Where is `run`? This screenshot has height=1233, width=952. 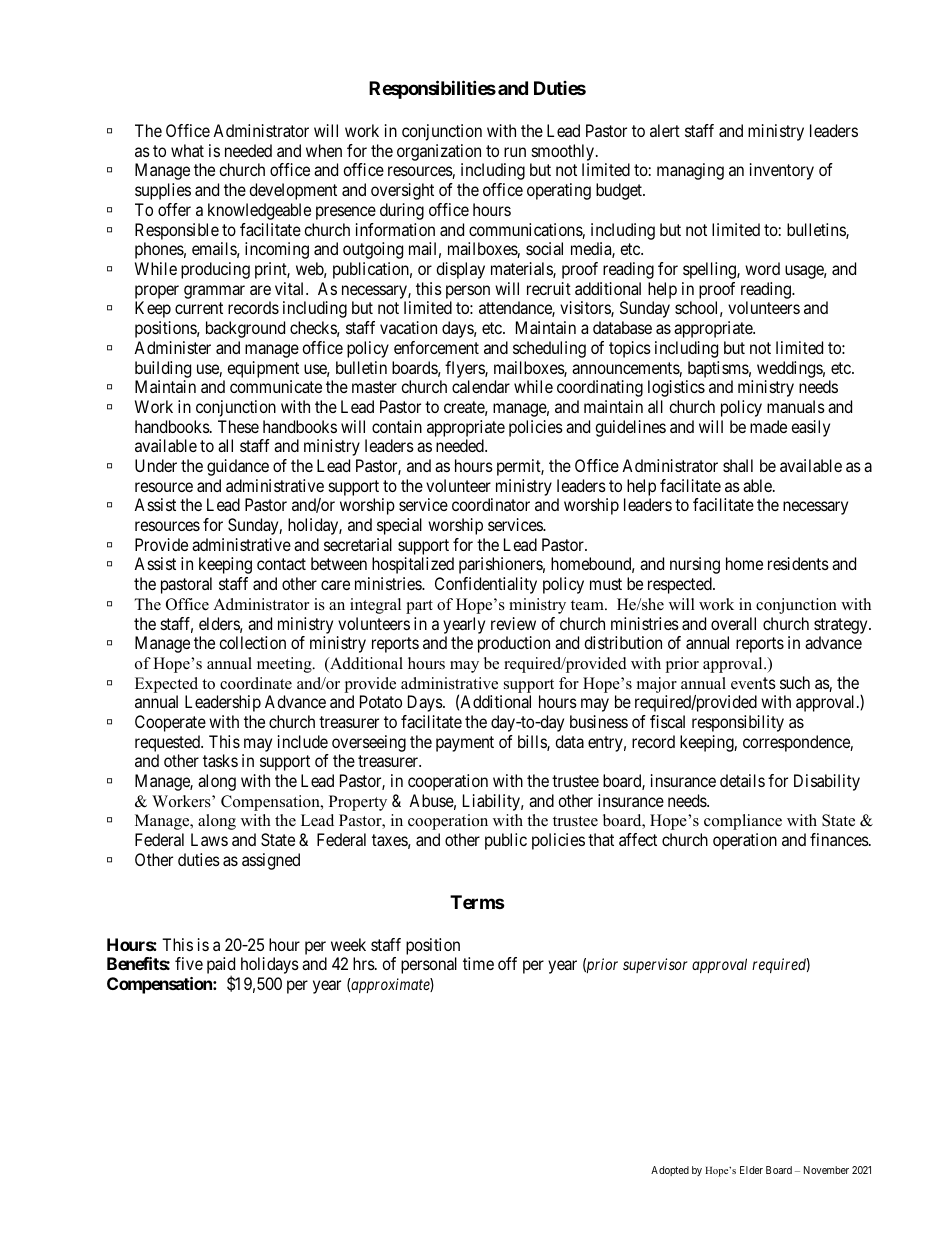
run is located at coordinates (515, 152).
